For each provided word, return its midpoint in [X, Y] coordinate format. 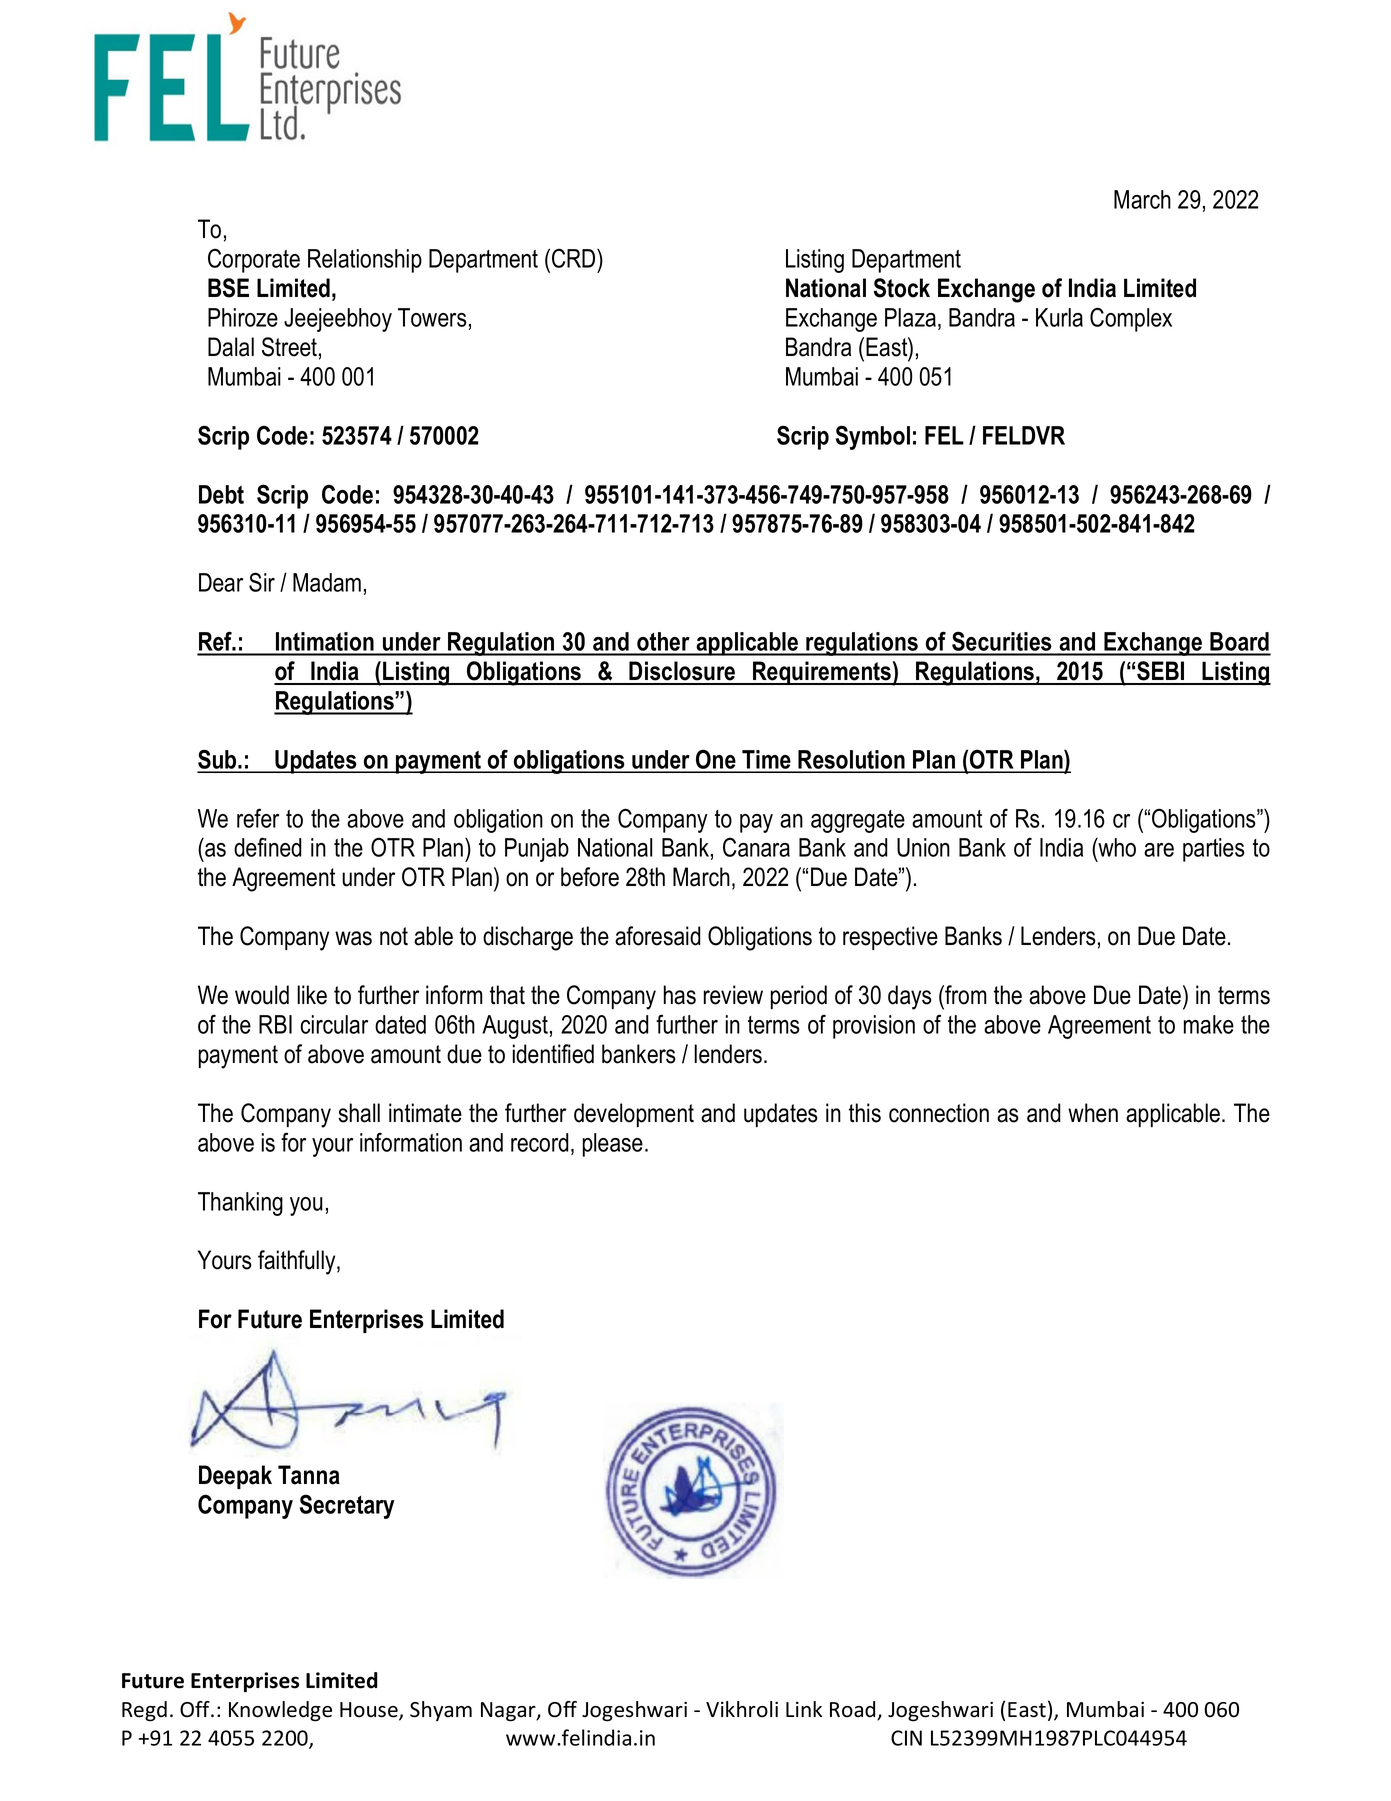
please [613, 1145]
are [1159, 850]
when [1093, 1113]
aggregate [858, 821]
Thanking [240, 1204]
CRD [575, 258]
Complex [1131, 319]
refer [258, 818]
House [370, 1711]
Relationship [365, 261]
